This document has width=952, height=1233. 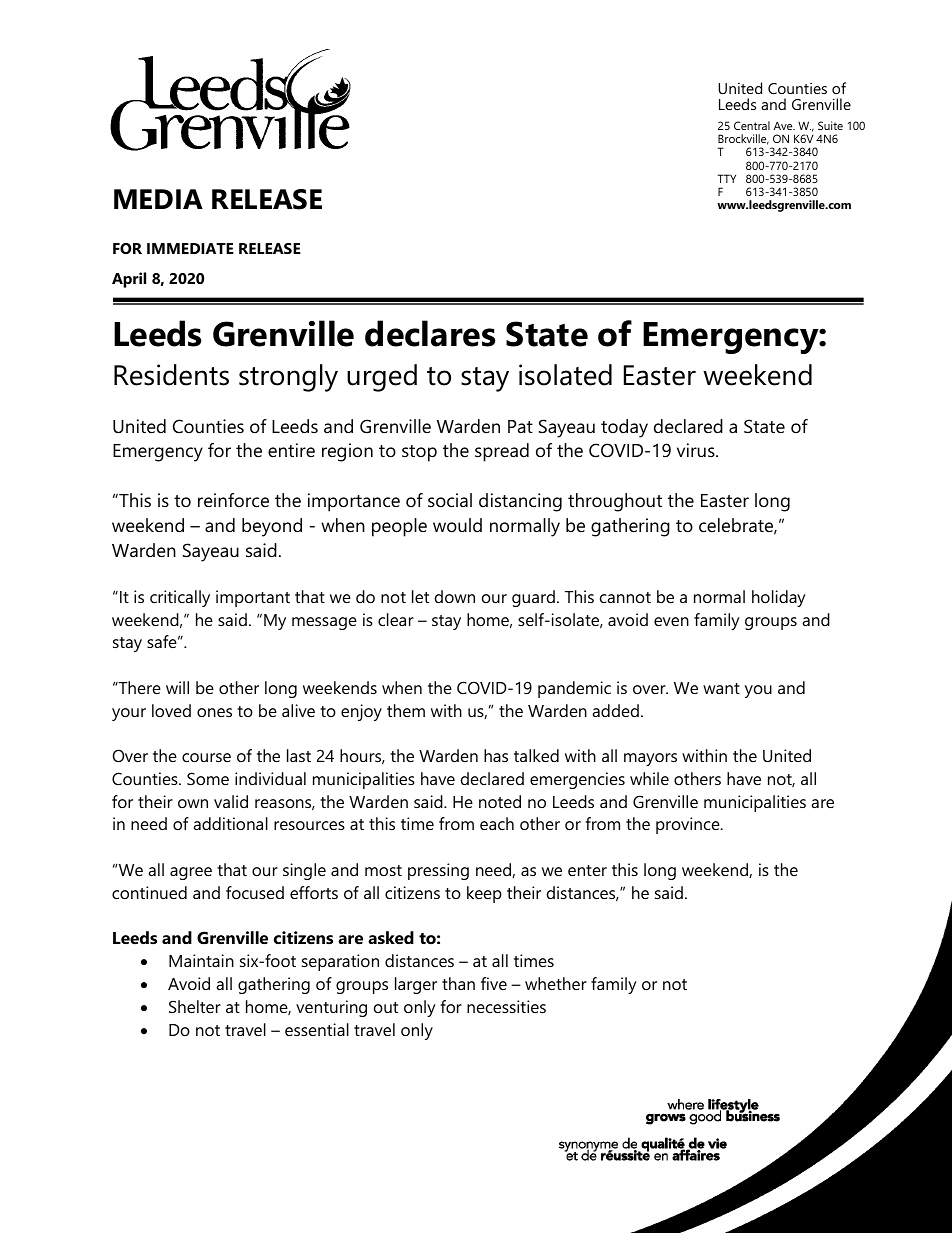 What do you see at coordinates (779, 598) in the document?
I see `holiday` at bounding box center [779, 598].
